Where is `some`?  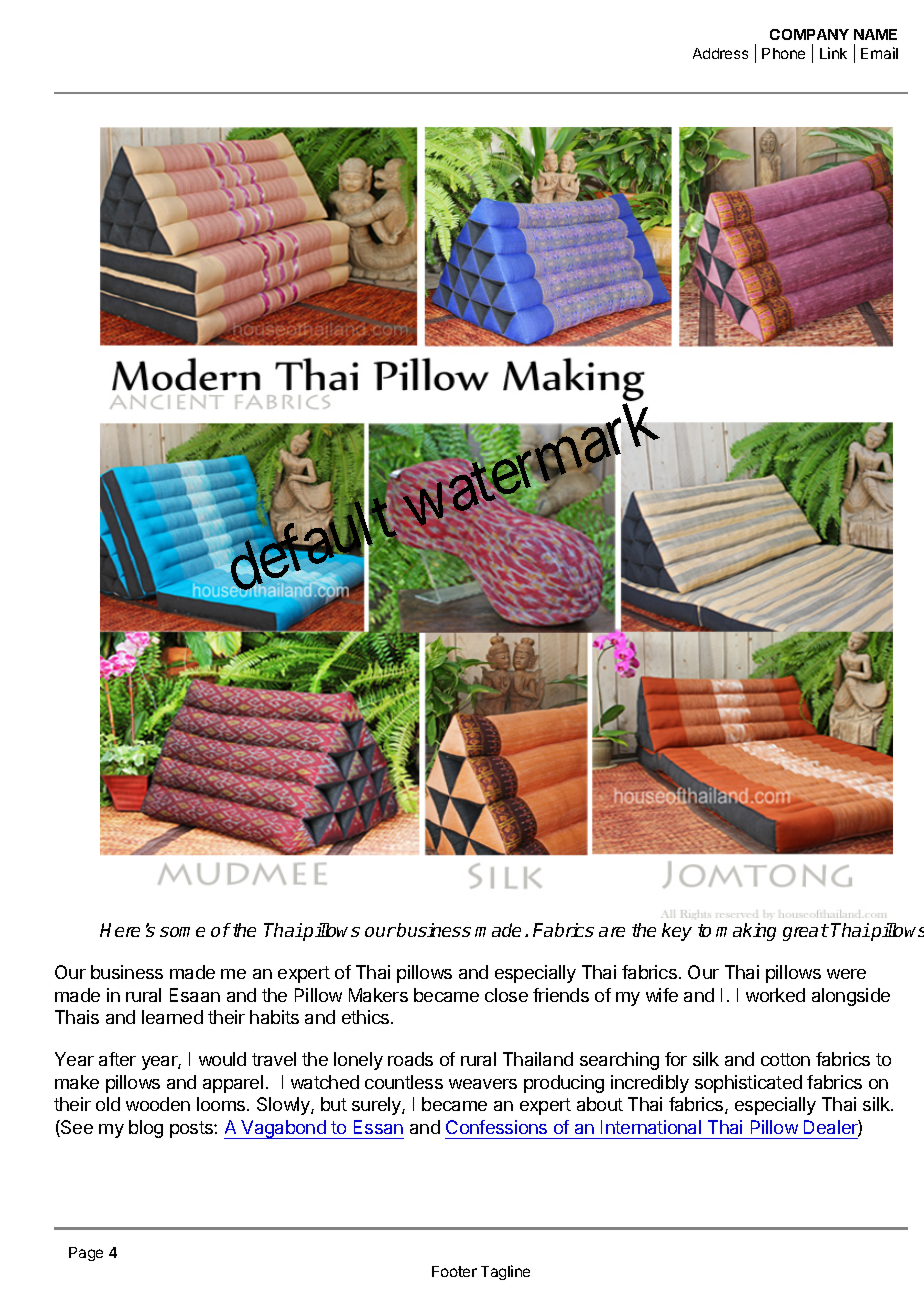
some is located at coordinates (182, 932).
